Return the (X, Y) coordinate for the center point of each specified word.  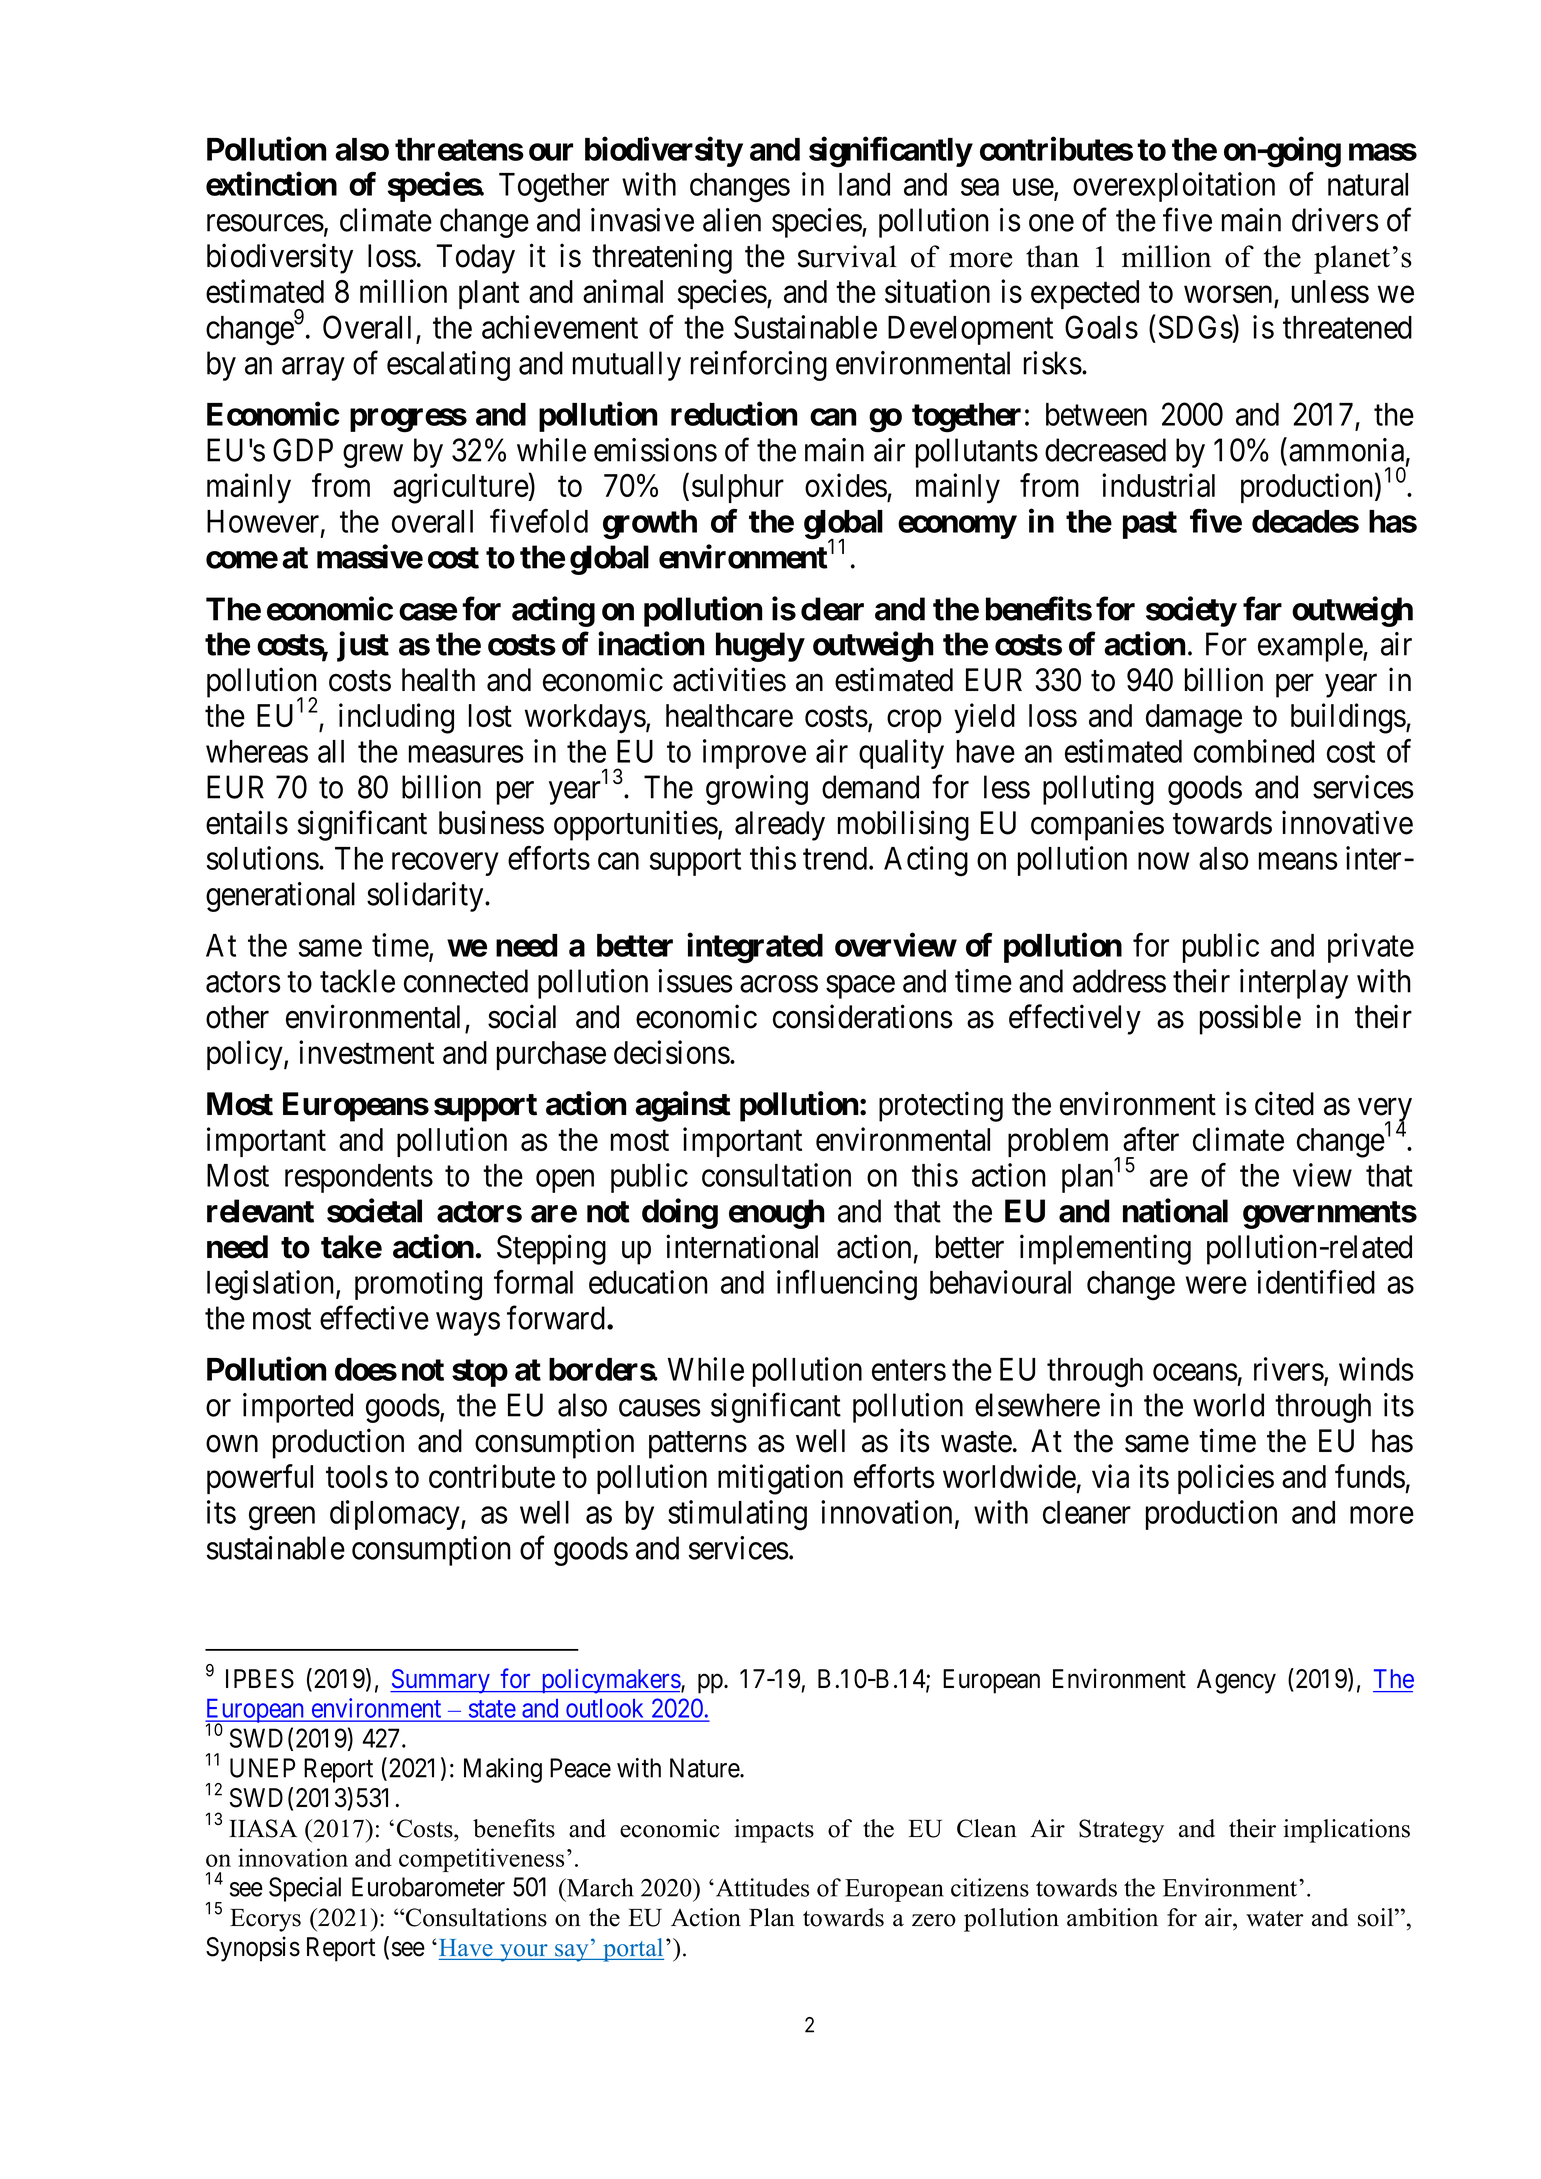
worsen (1228, 294)
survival (847, 256)
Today (475, 259)
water (1275, 1919)
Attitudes (762, 1887)
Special (305, 1889)
